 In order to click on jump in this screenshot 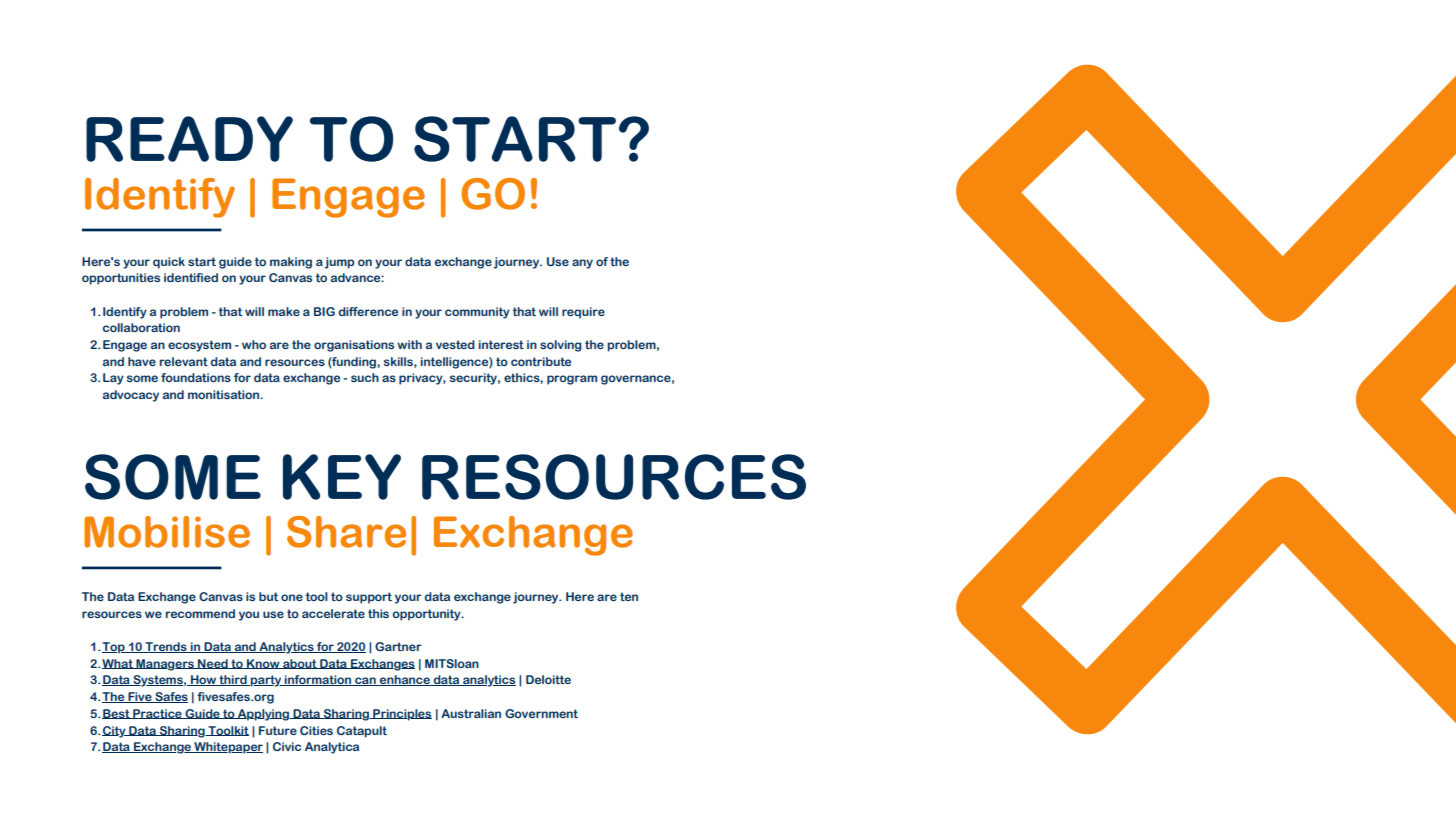, I will do `click(340, 263)`.
